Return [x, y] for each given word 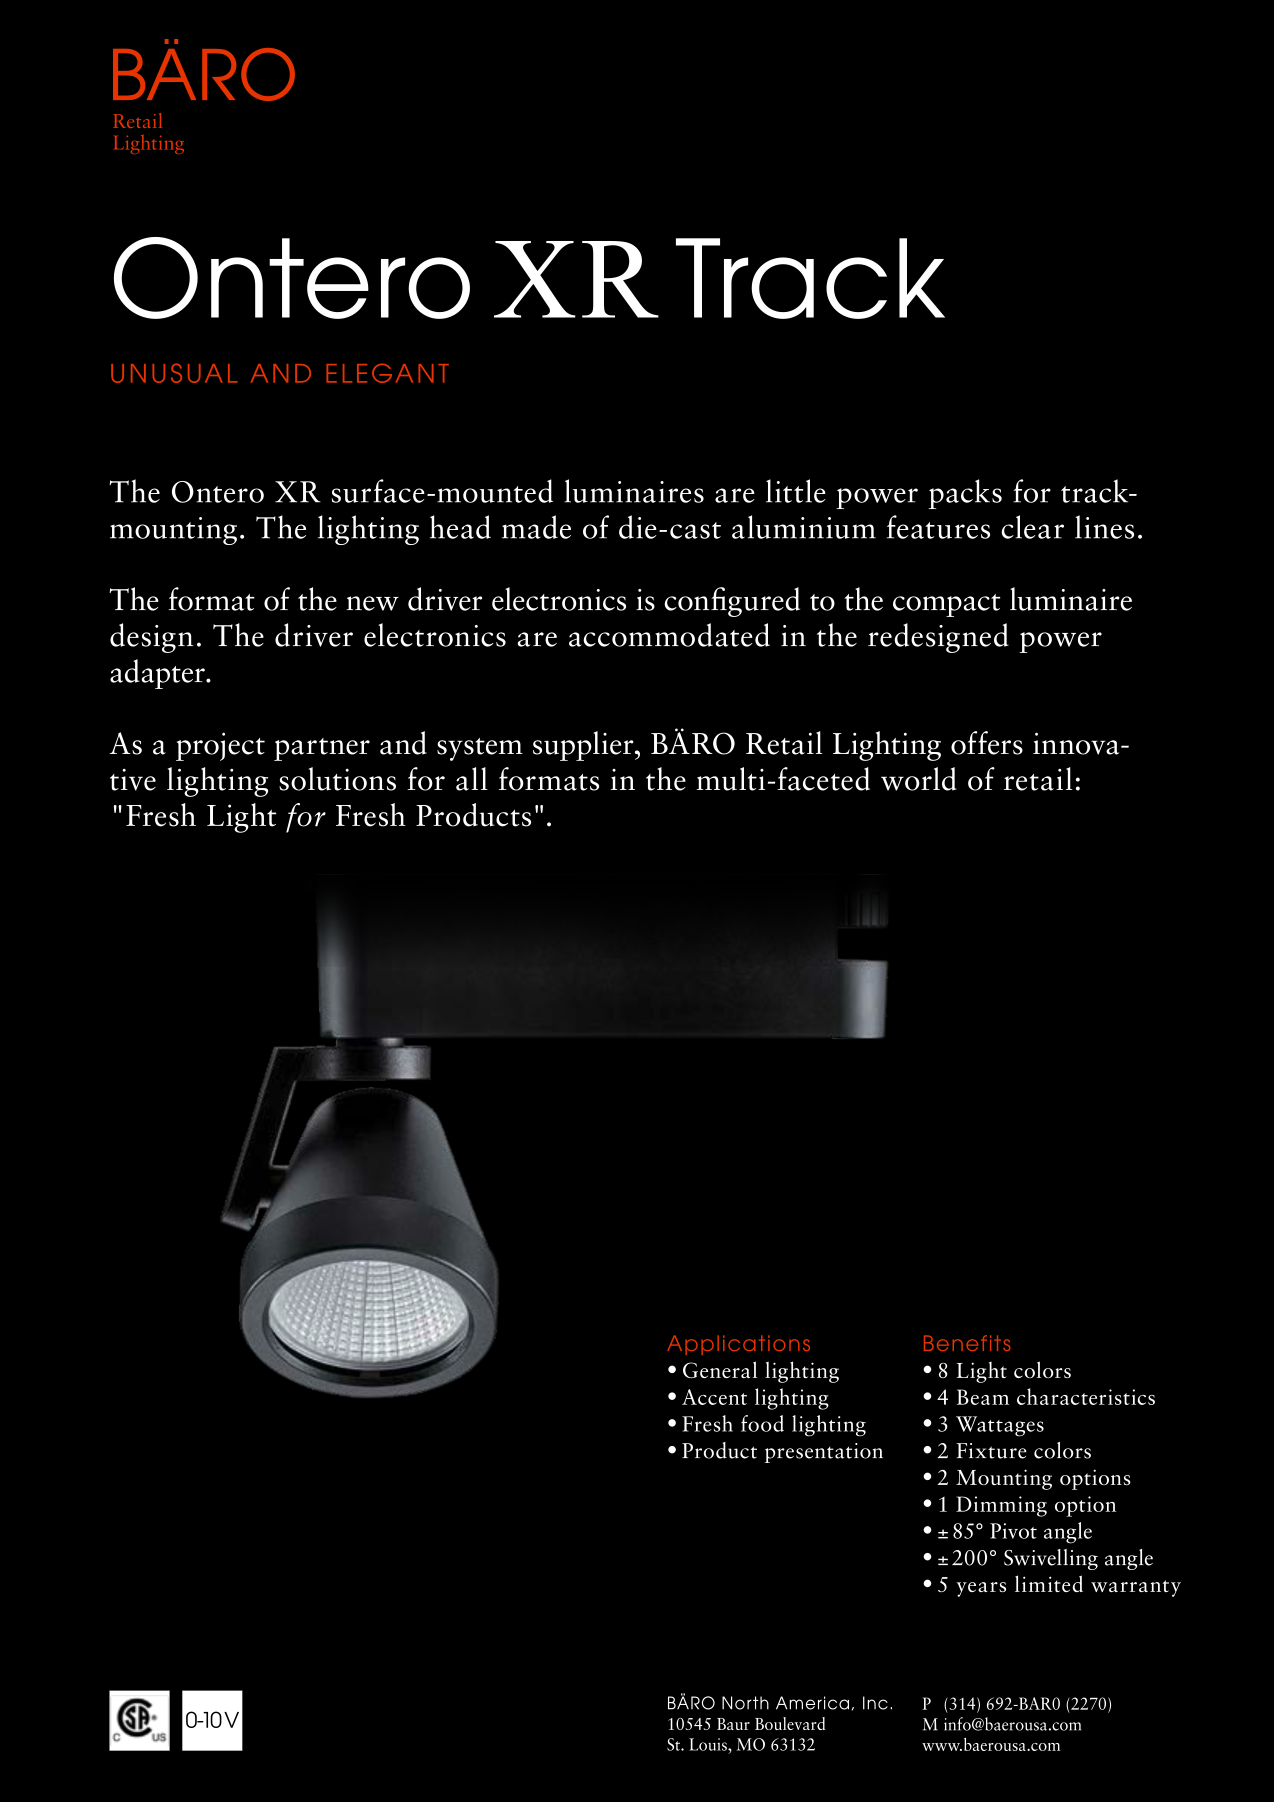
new [372, 603]
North [745, 1703]
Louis [709, 1744]
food [762, 1423]
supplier [584, 746]
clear [1032, 527]
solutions [337, 779]
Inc [875, 1703]
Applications [738, 1345]
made [536, 527]
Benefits [967, 1343]
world [919, 779]
